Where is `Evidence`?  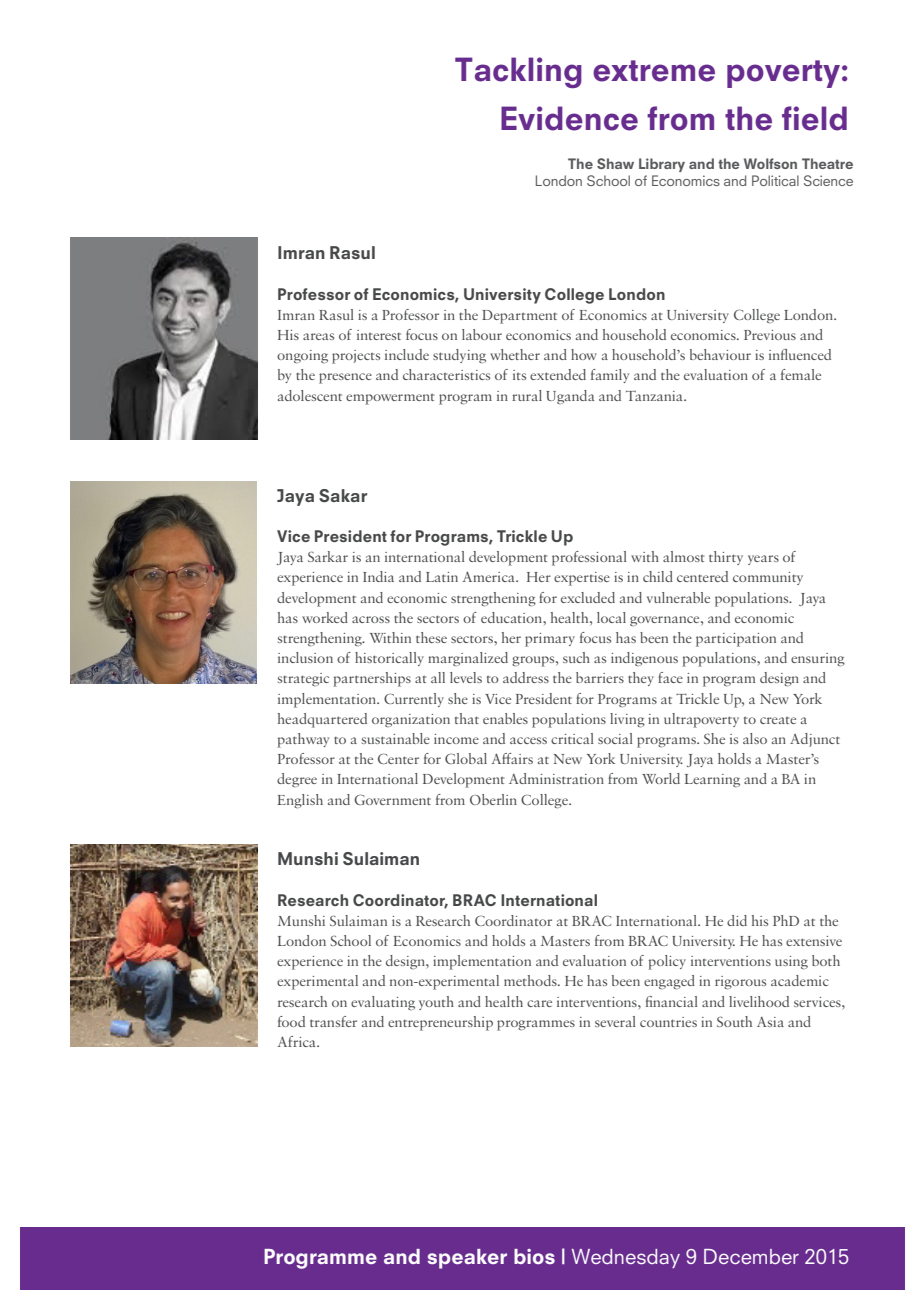 Evidence is located at coordinates (569, 118).
